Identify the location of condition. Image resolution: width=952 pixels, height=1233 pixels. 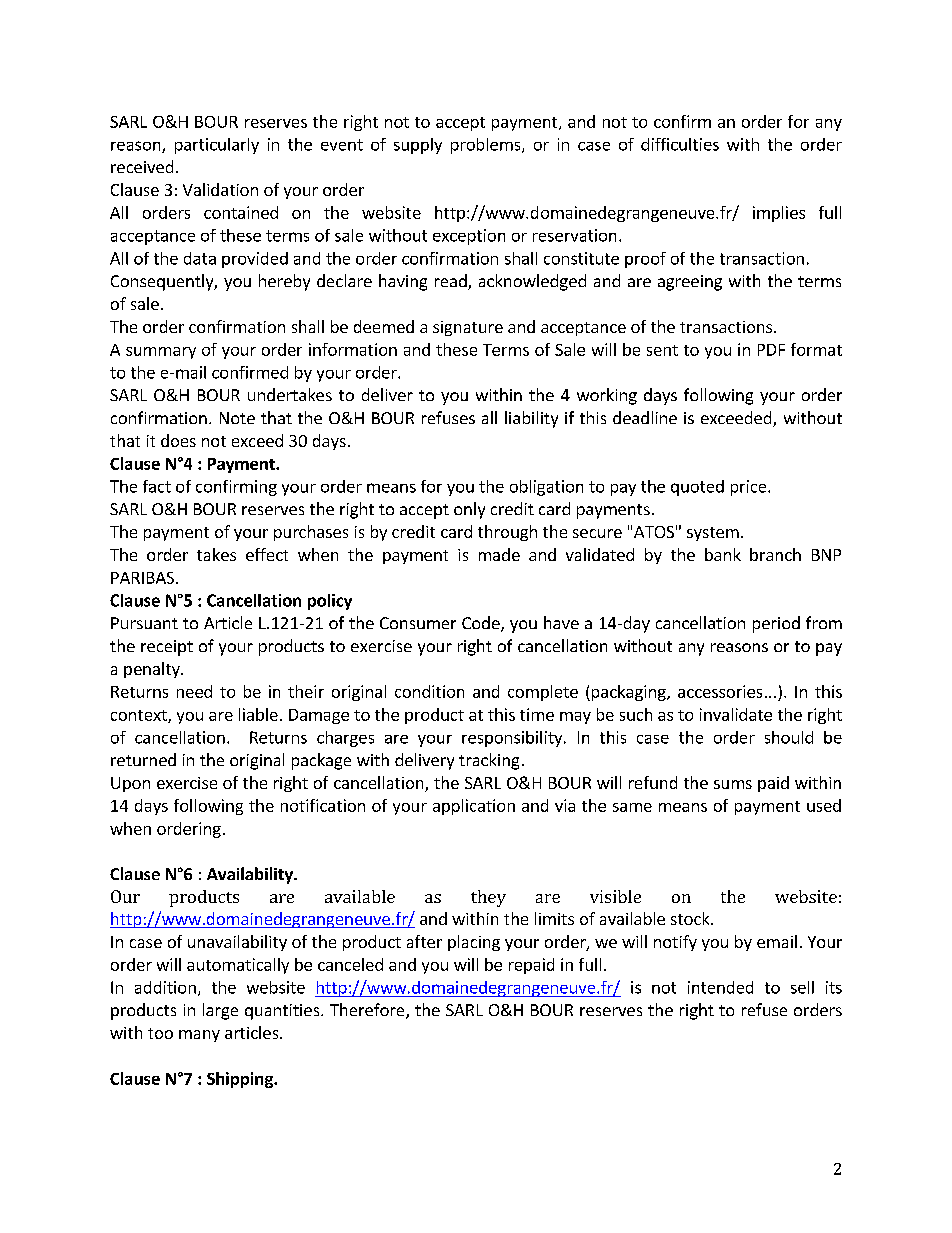
(429, 691).
